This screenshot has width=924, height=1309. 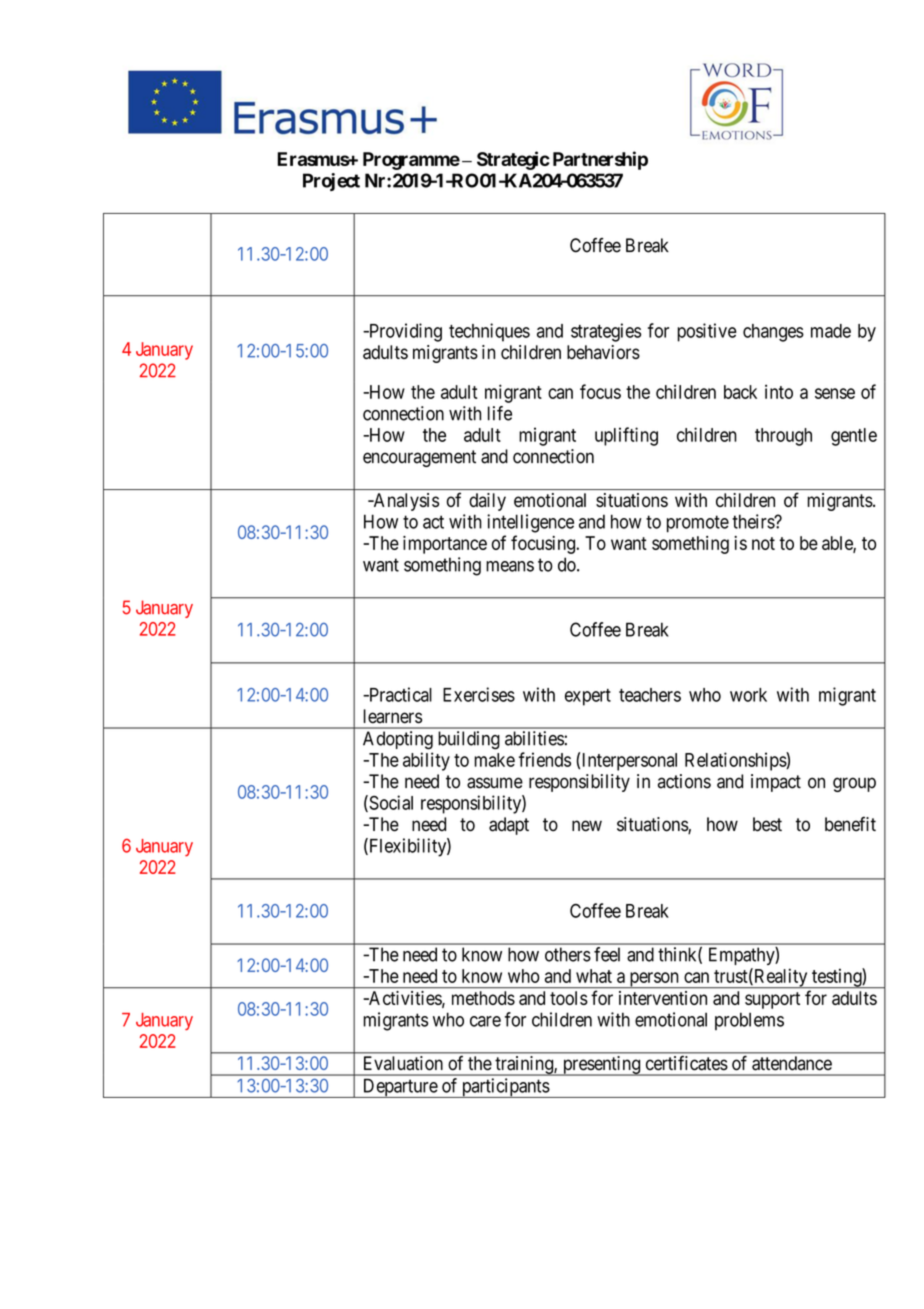 What do you see at coordinates (403, 1063) in the screenshot?
I see `Evaluation` at bounding box center [403, 1063].
